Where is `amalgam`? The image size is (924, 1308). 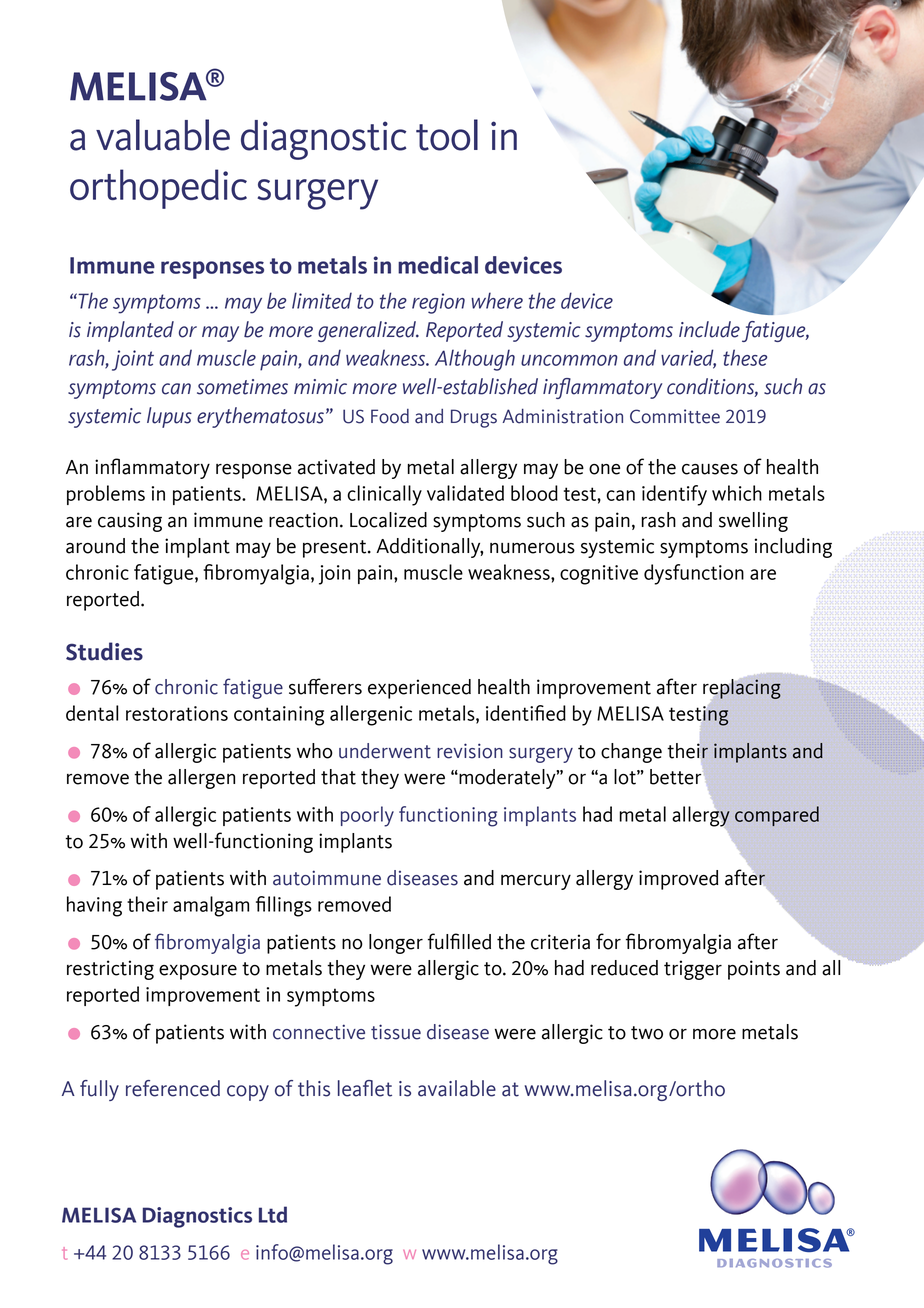
amalgam is located at coordinates (211, 906).
